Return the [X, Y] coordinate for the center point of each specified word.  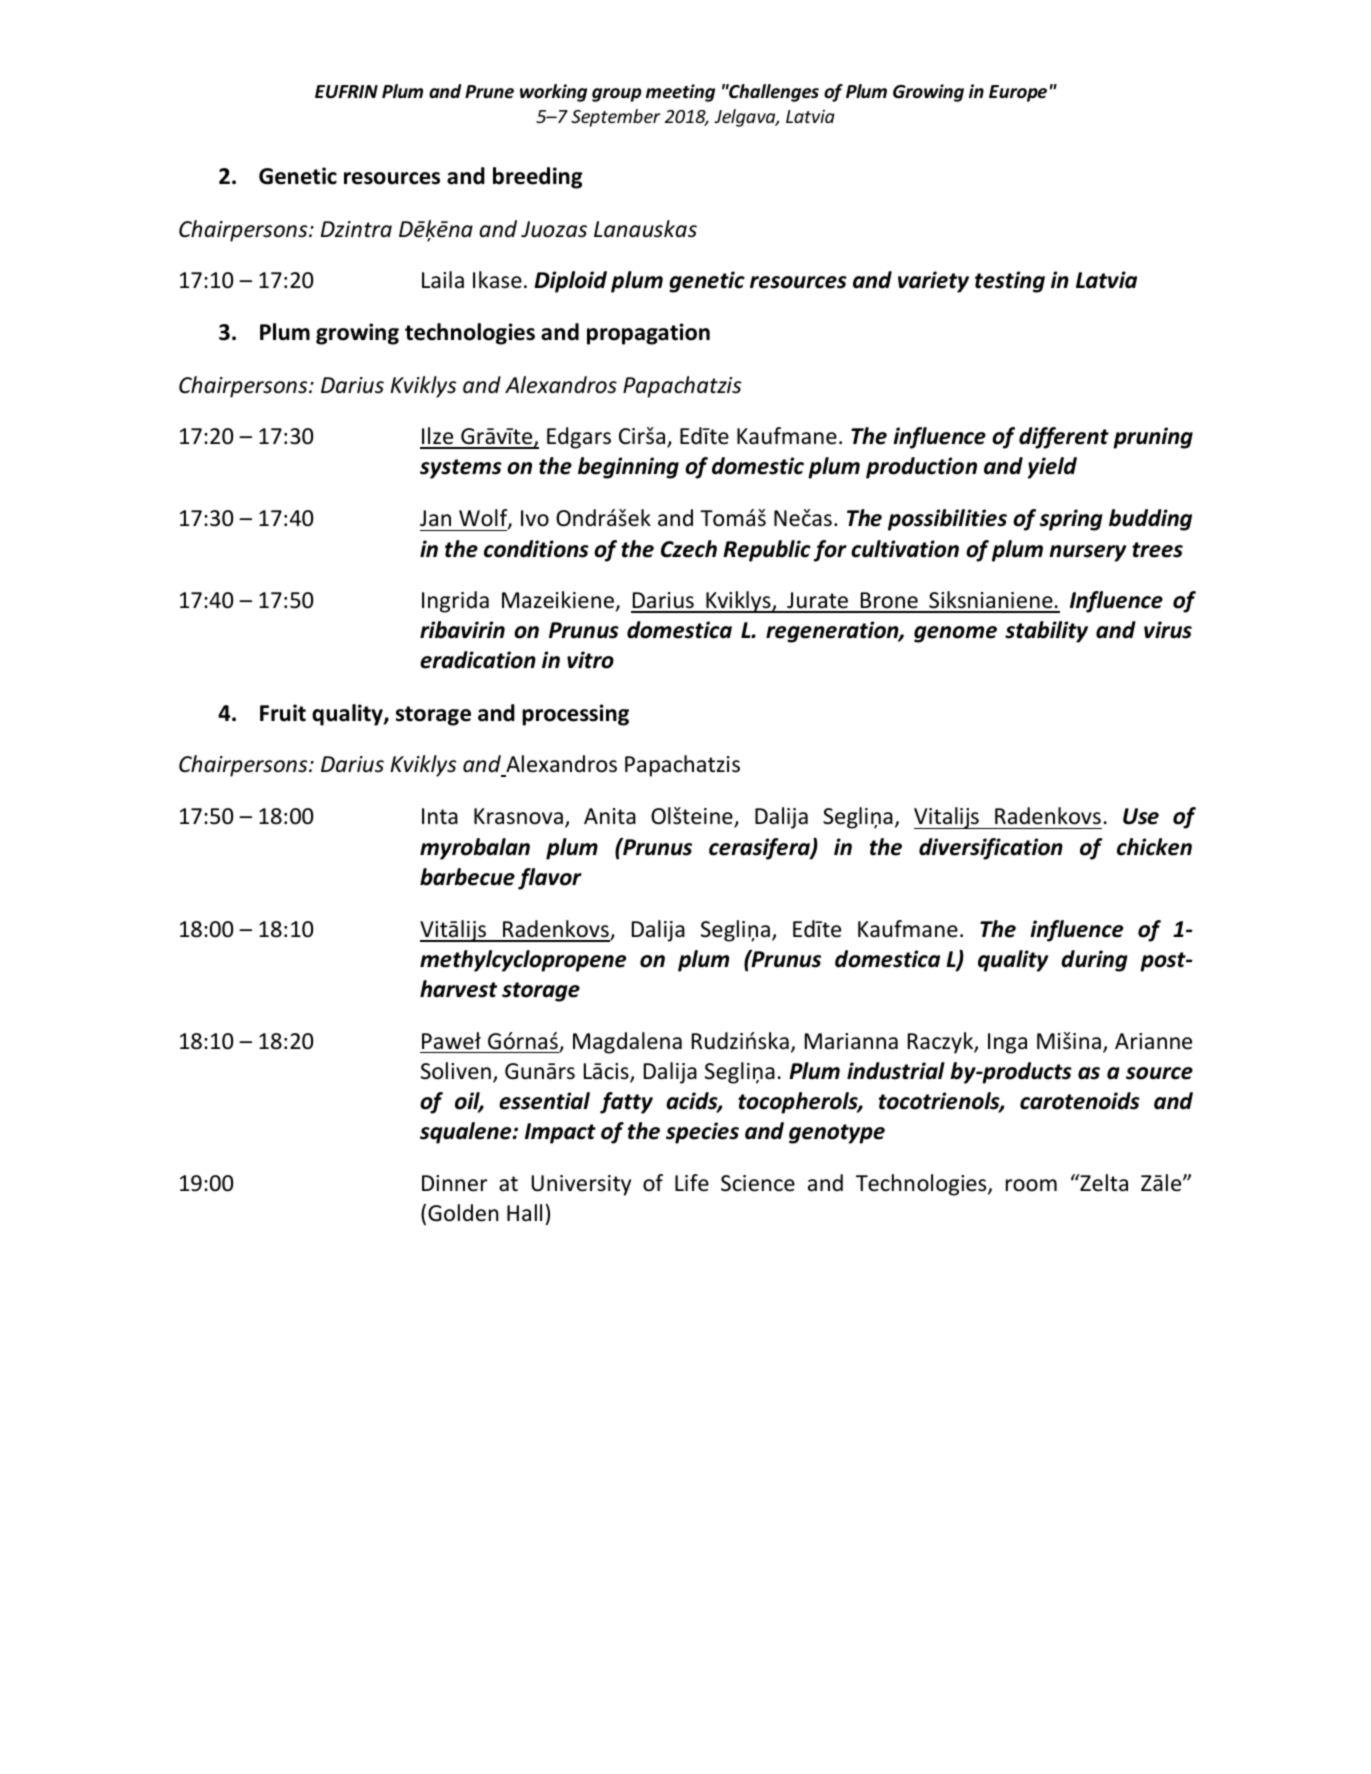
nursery [1087, 553]
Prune [489, 92]
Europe [1018, 93]
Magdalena [627, 1043]
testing [1010, 282]
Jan [435, 518]
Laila [443, 280]
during [1094, 961]
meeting [680, 93]
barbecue [467, 877]
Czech [689, 549]
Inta [440, 816]
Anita [610, 816]
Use [1141, 816]
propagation [648, 334]
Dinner [454, 1183]
